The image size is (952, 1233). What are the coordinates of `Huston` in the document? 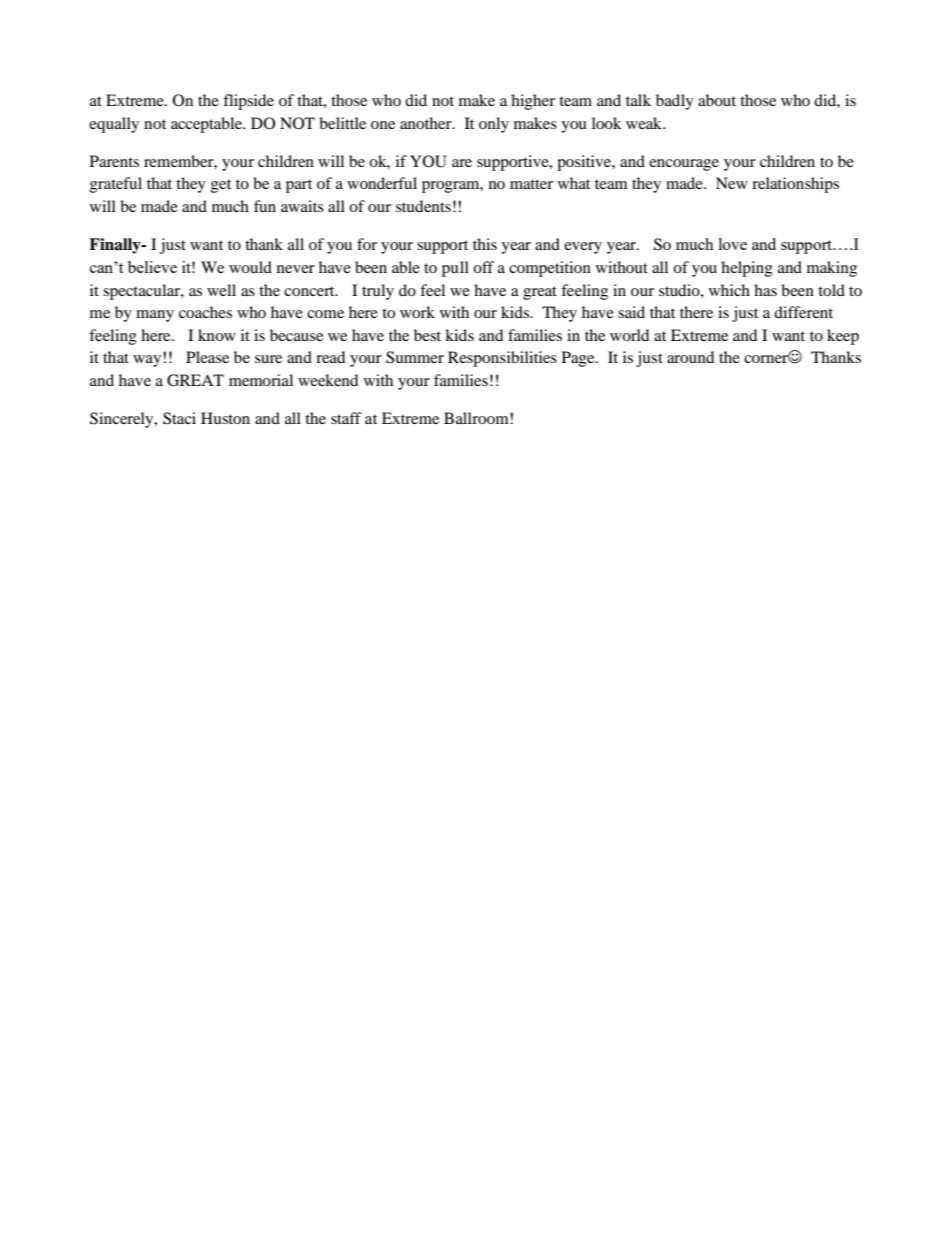 It's located at (225, 418).
